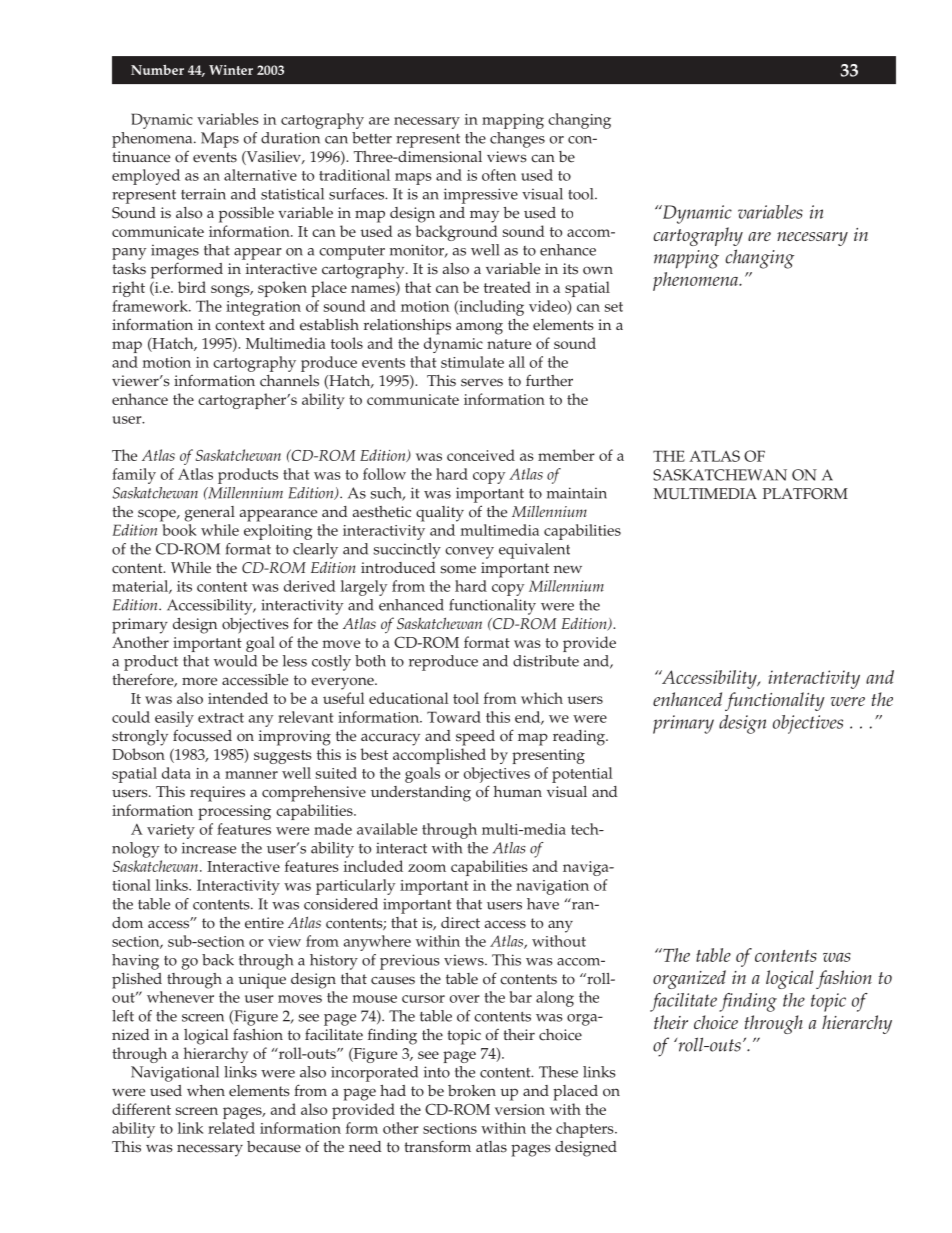  What do you see at coordinates (157, 70) in the screenshot?
I see `Number` at bounding box center [157, 70].
